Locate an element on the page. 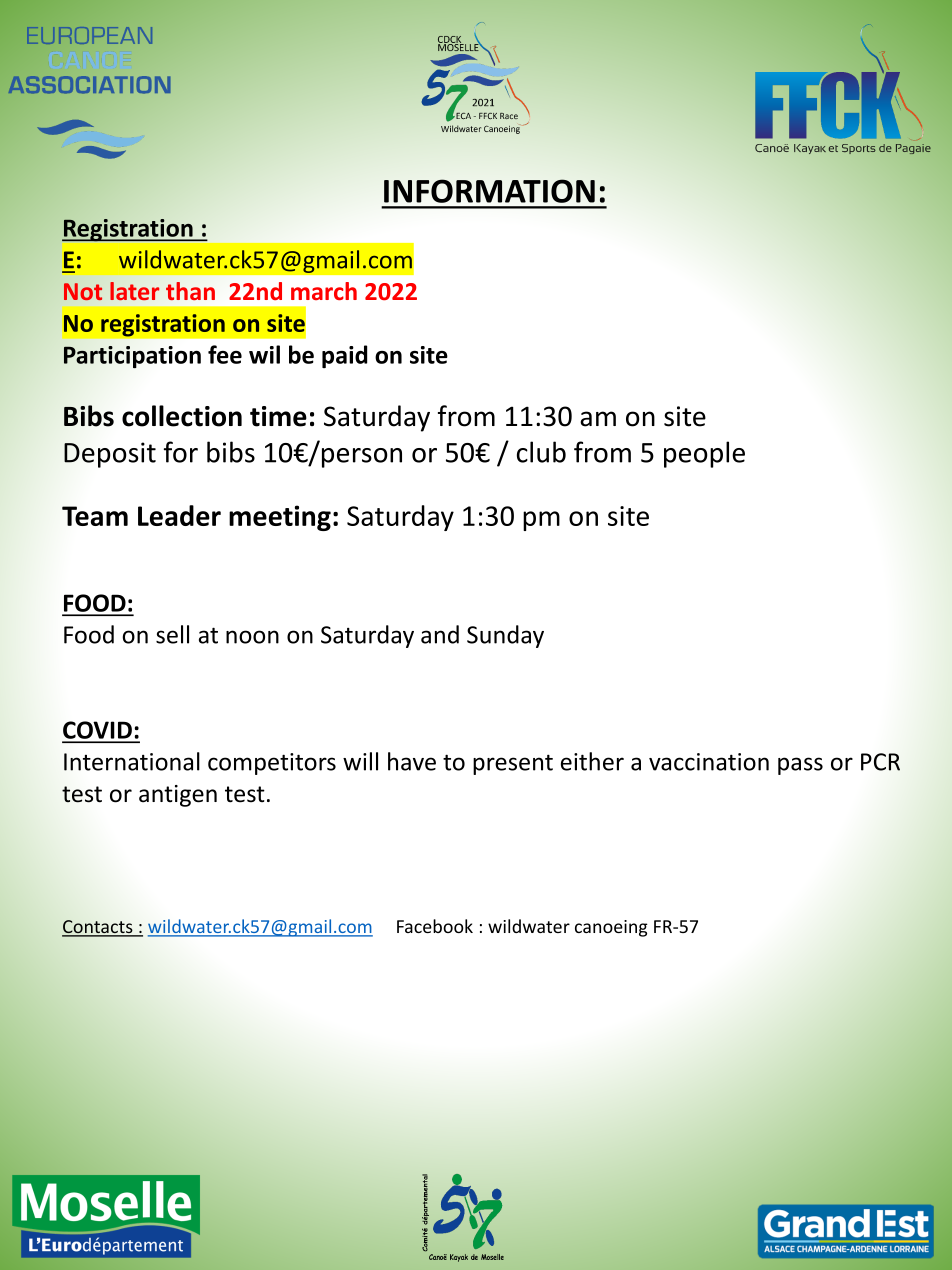 The width and height of the page is (952, 1270). march is located at coordinates (324, 291).
